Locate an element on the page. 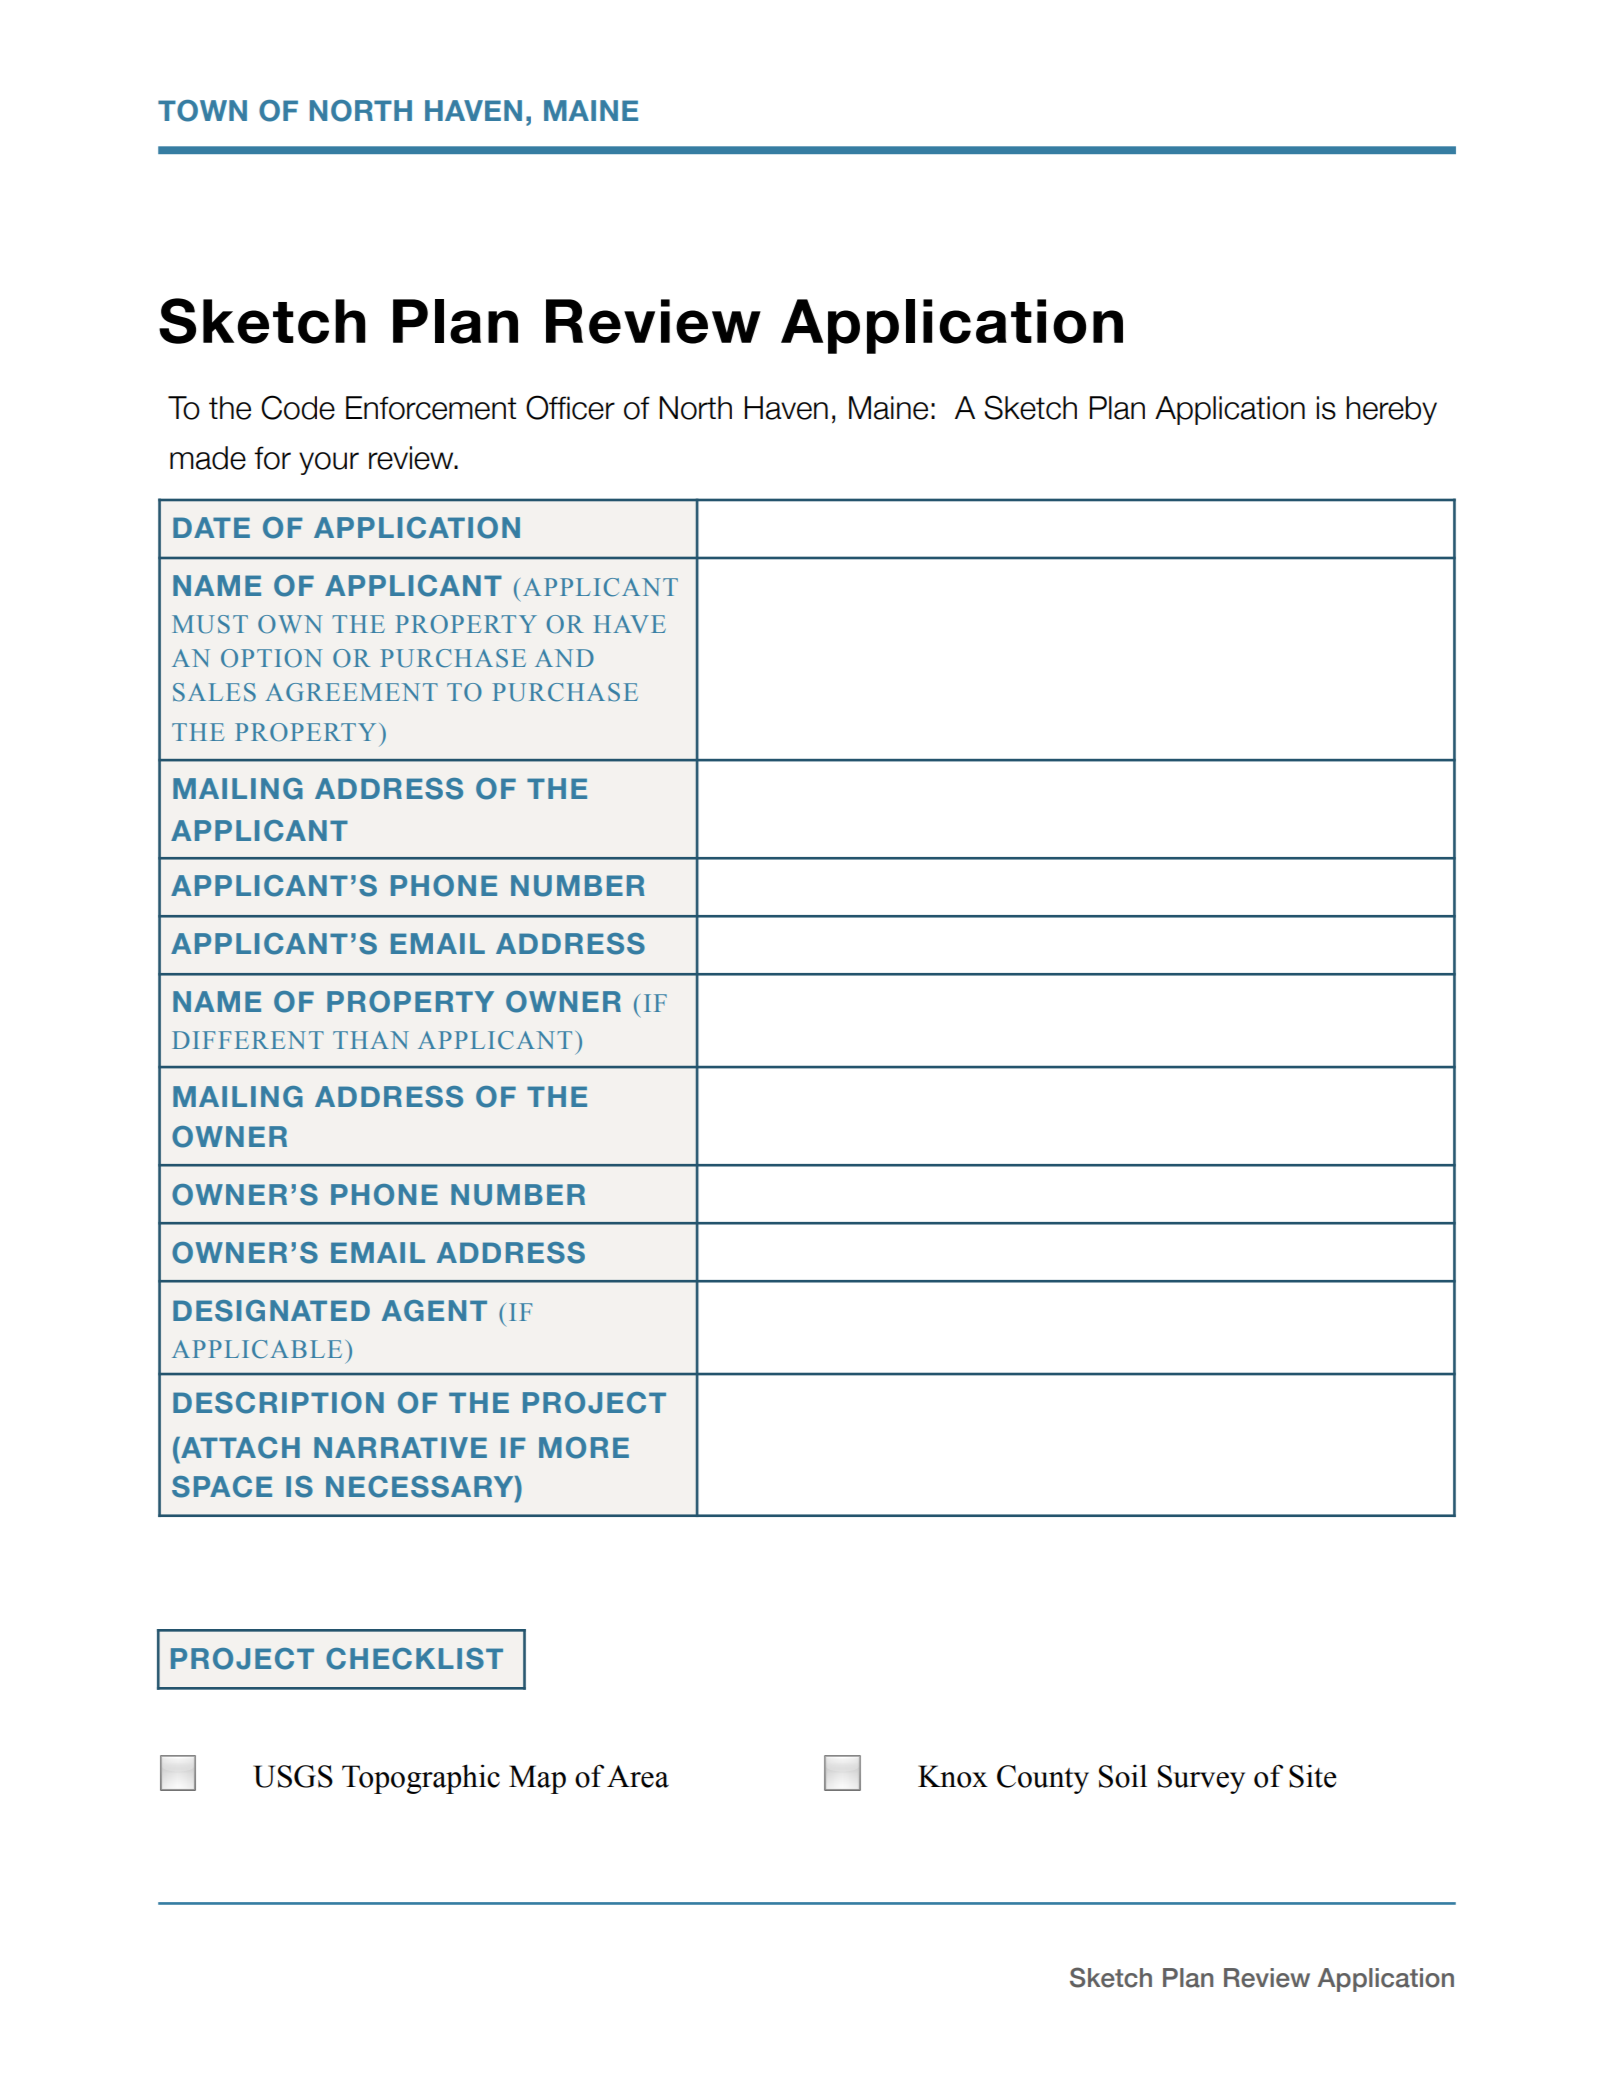 The height and width of the image is (2088, 1614). Officer is located at coordinates (570, 407).
